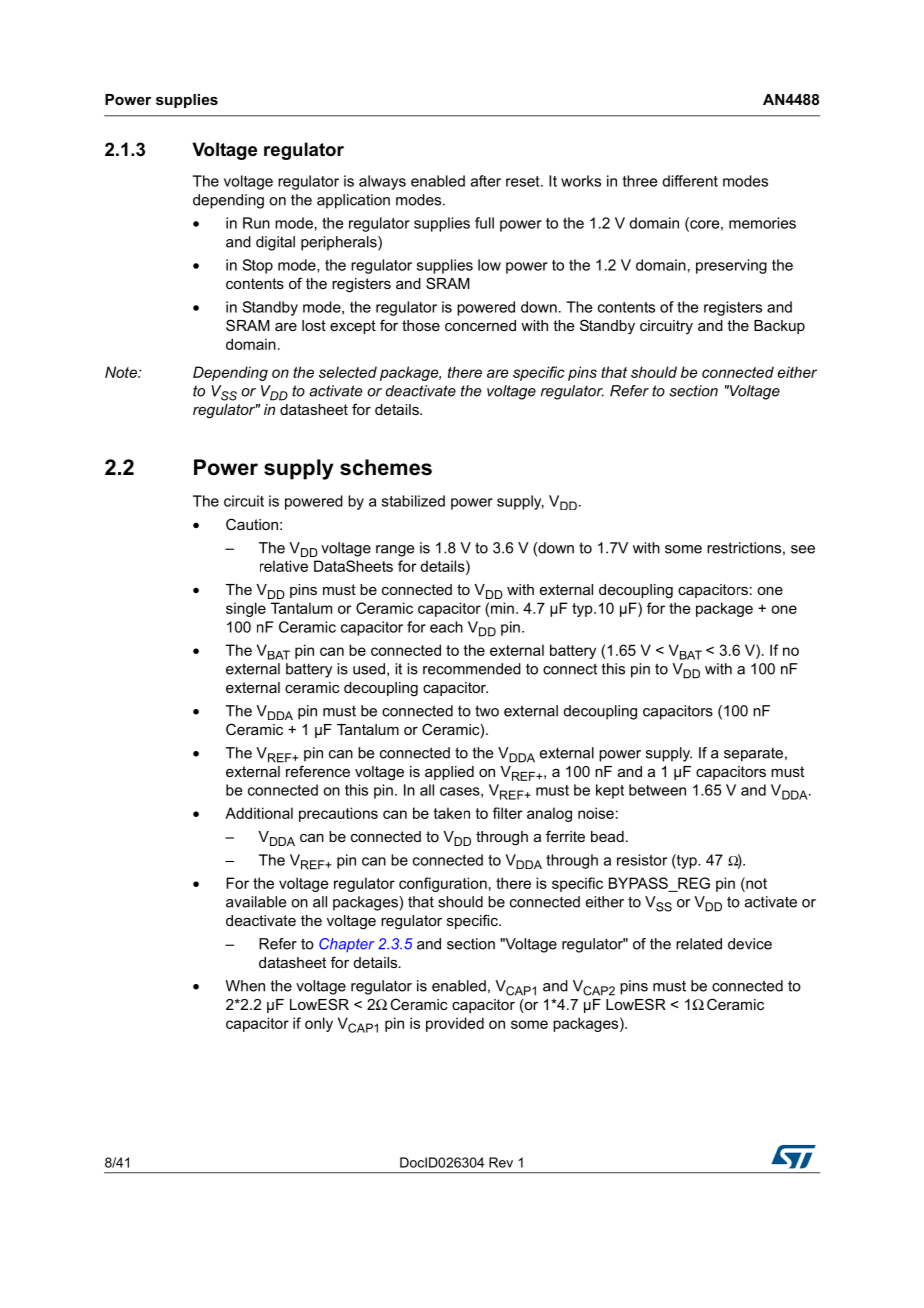 The width and height of the screenshot is (924, 1308). Describe the element at coordinates (256, 902) in the screenshot. I see `available` at that location.
